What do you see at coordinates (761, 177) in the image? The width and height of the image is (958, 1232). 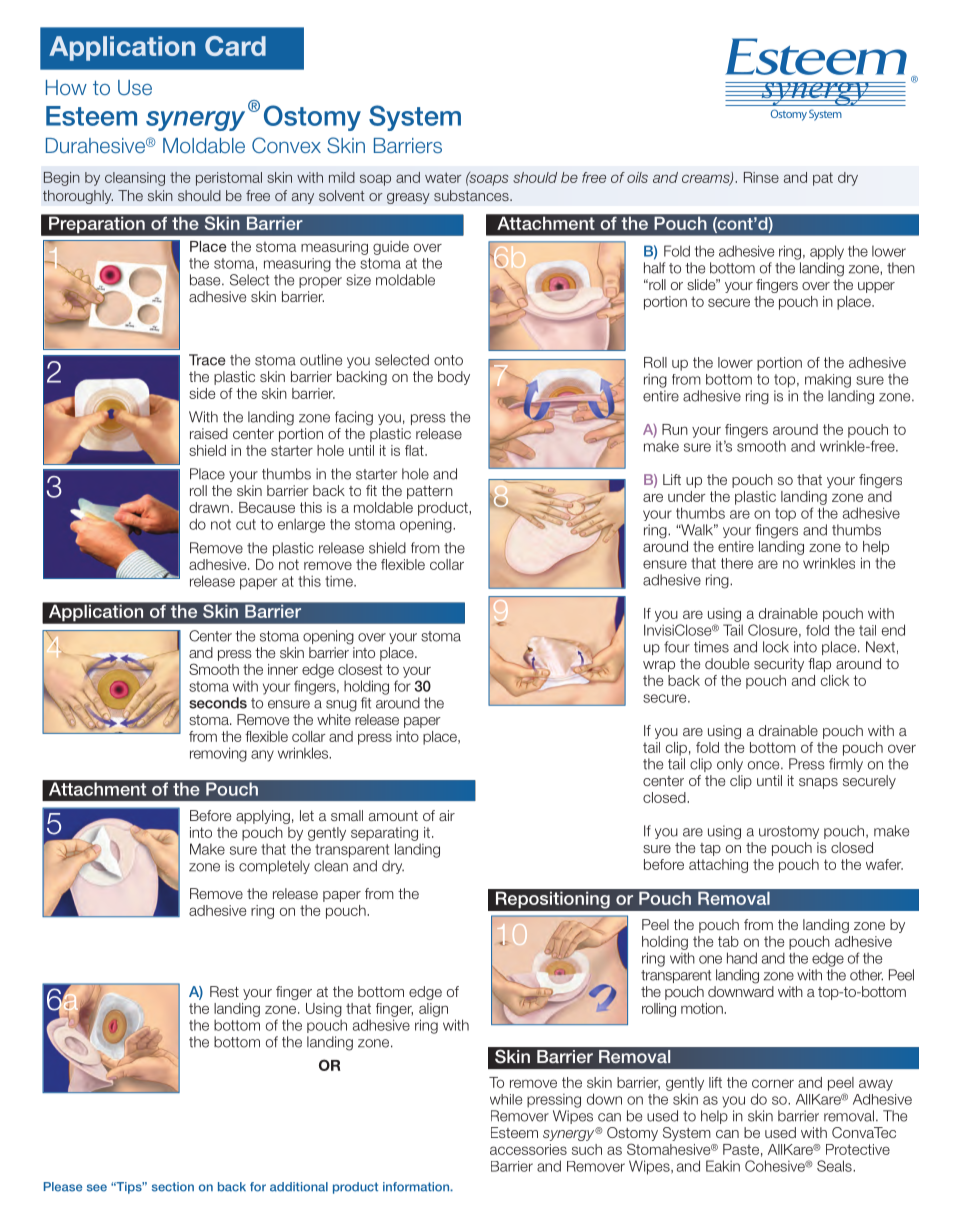 I see `Rinse` at bounding box center [761, 177].
